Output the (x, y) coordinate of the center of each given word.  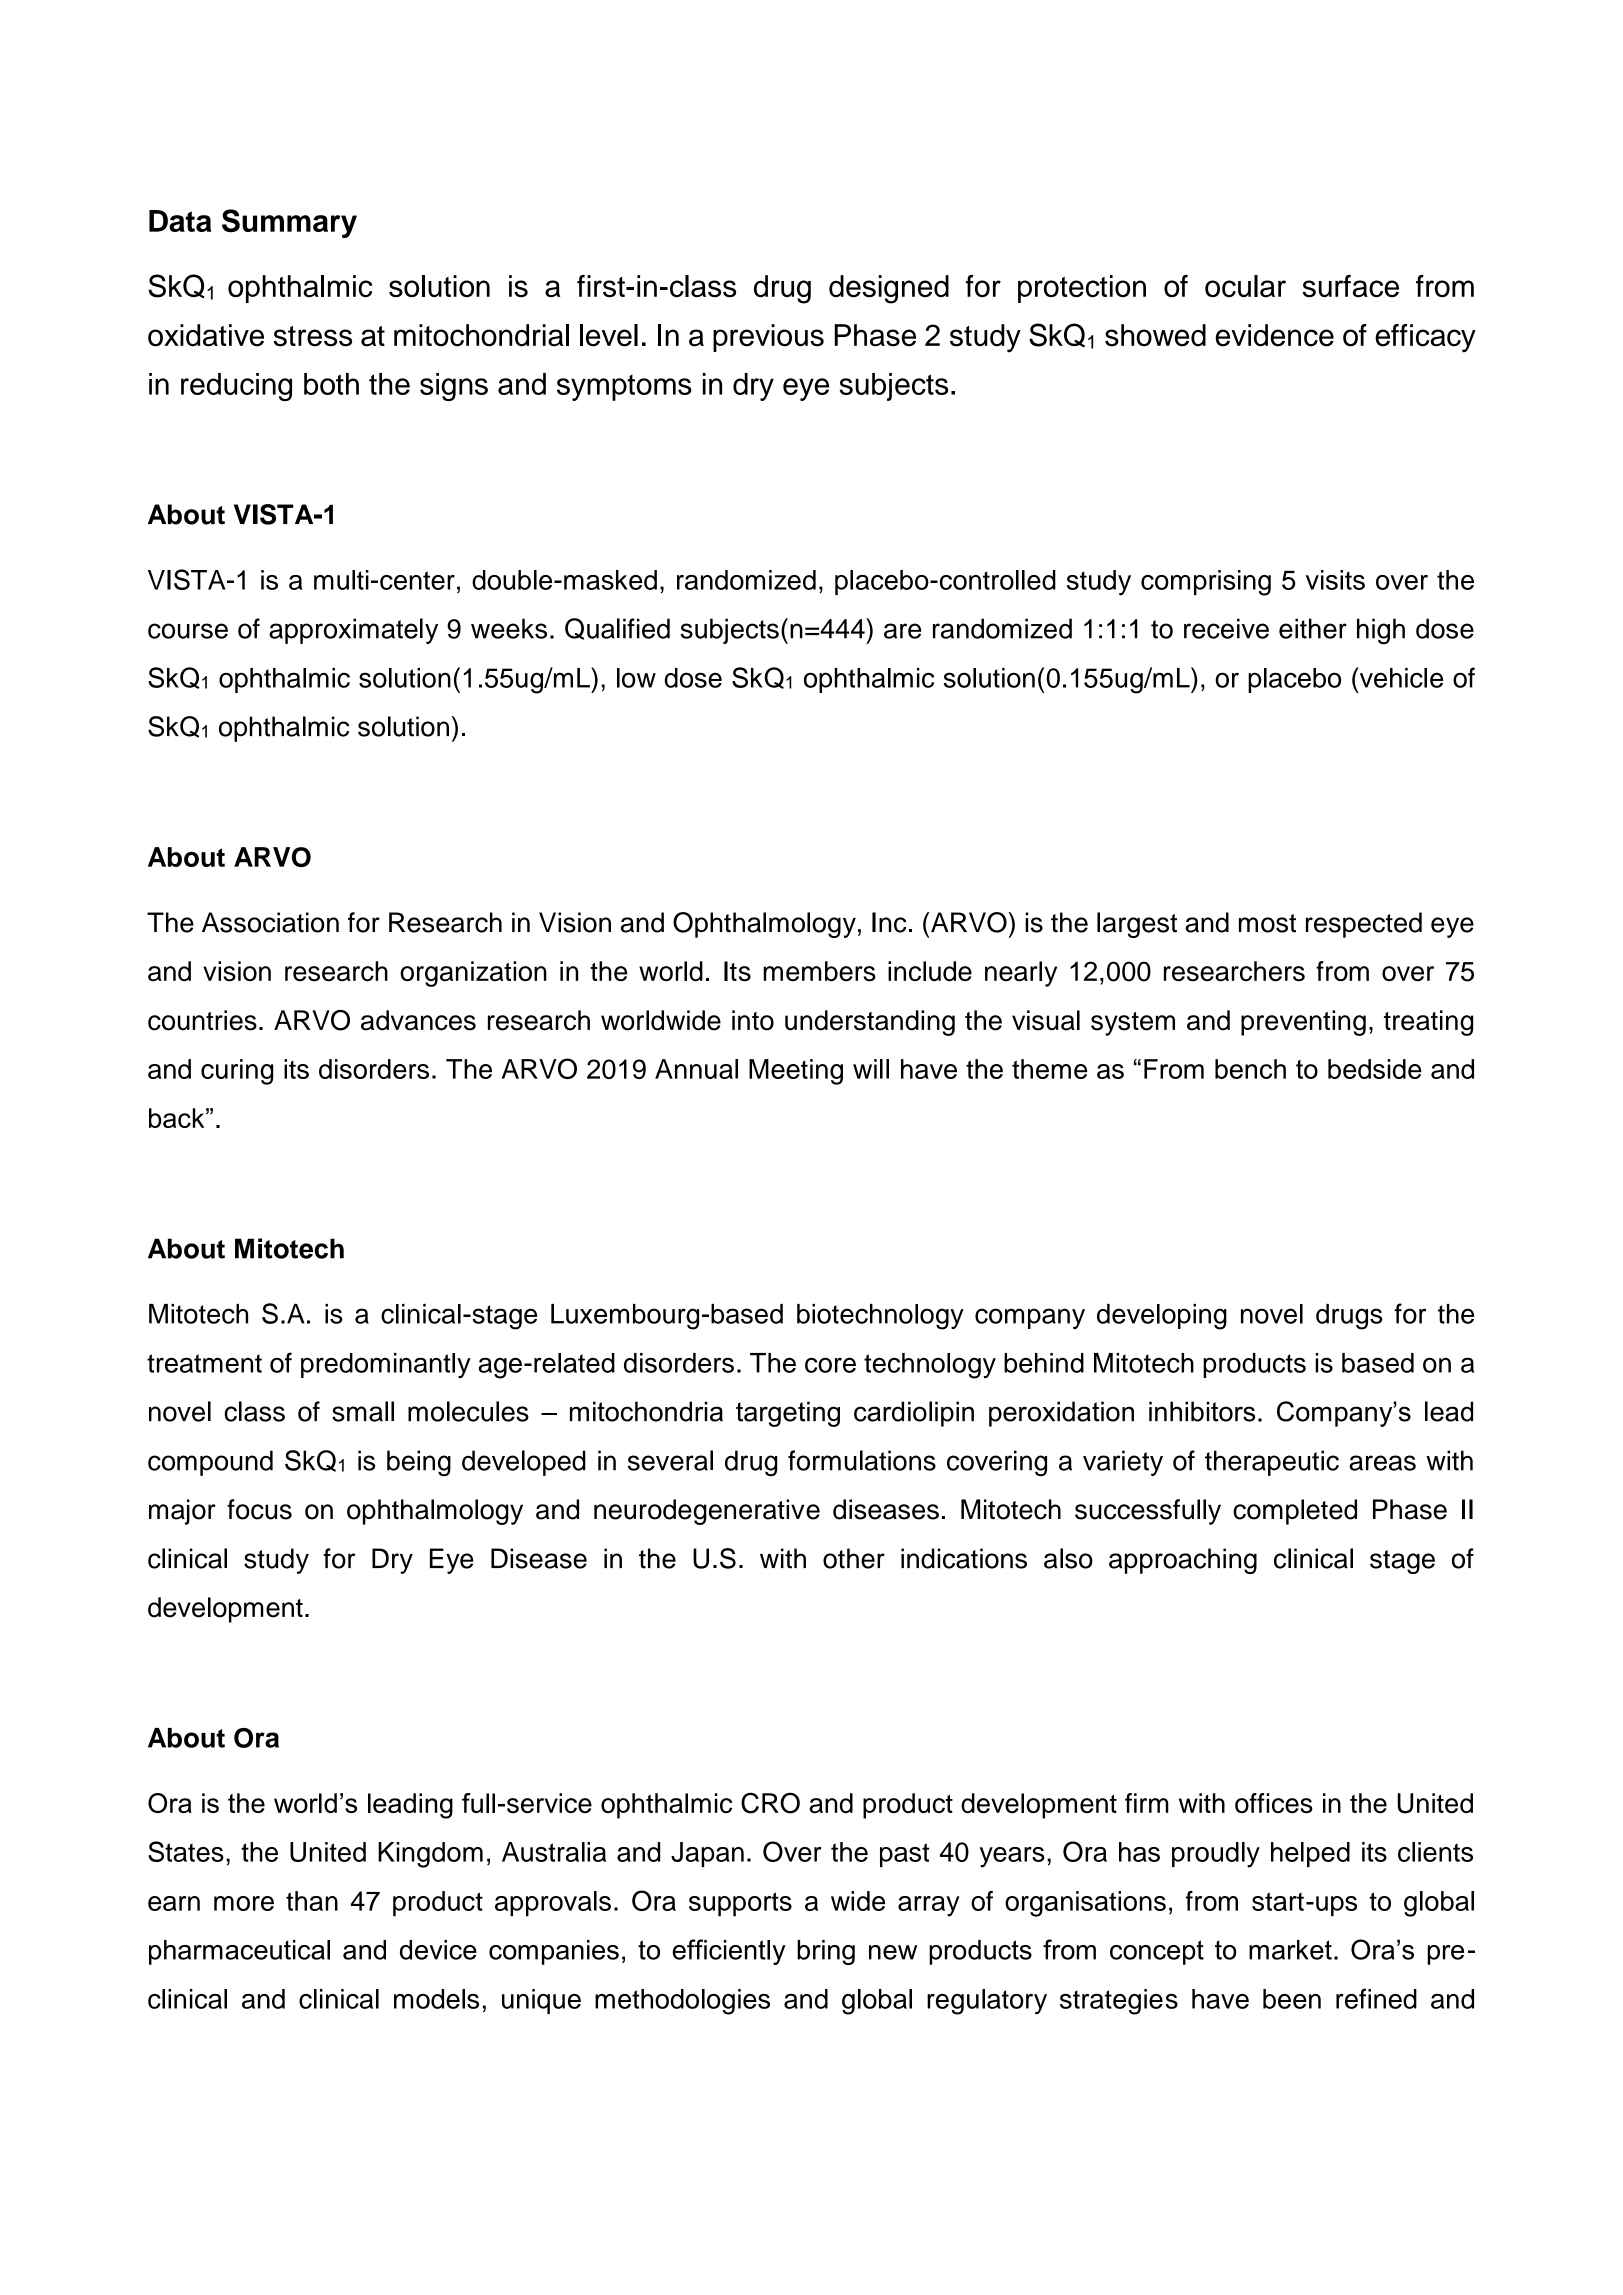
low (636, 678)
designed (889, 289)
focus (259, 1509)
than (312, 1901)
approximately (353, 631)
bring (826, 1952)
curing (237, 1072)
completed (1295, 1512)
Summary (289, 223)
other (854, 1558)
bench (1250, 1069)
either (1313, 628)
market (1290, 1950)
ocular (1245, 286)
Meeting (796, 1072)
